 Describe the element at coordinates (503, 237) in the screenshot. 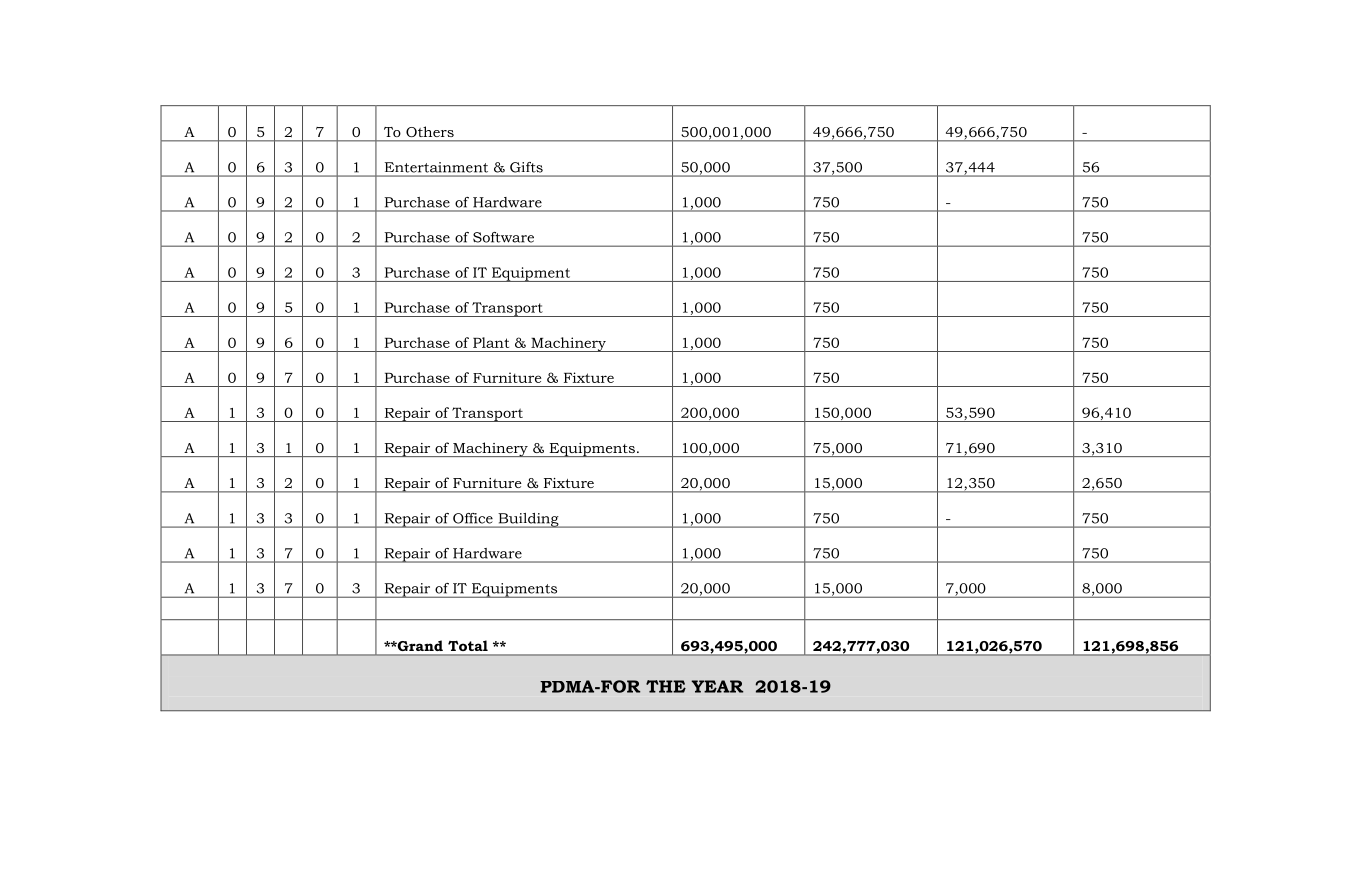

I see `Software` at that location.
